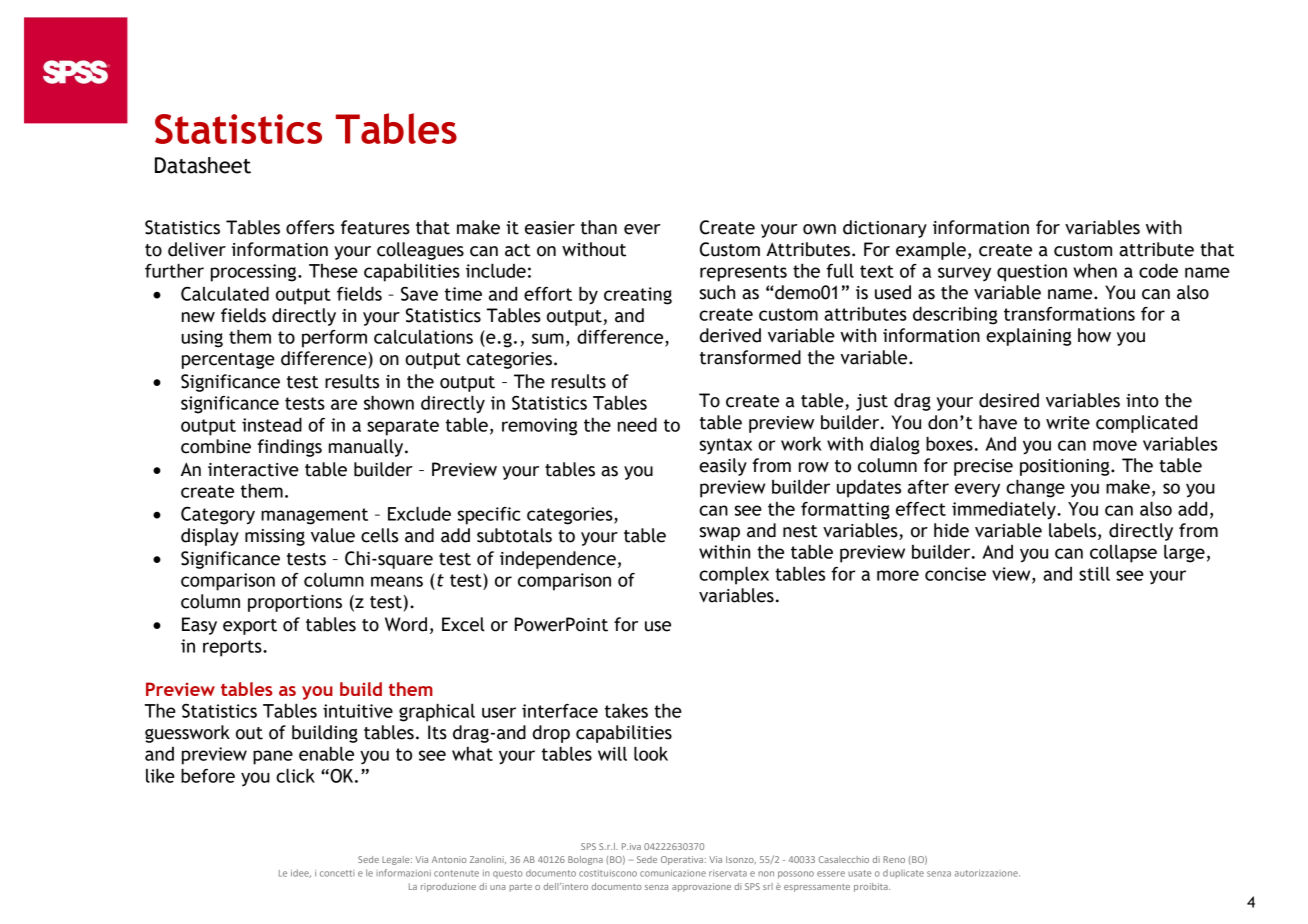 The height and width of the document is (924, 1308). What do you see at coordinates (1094, 573) in the document?
I see `still` at bounding box center [1094, 573].
